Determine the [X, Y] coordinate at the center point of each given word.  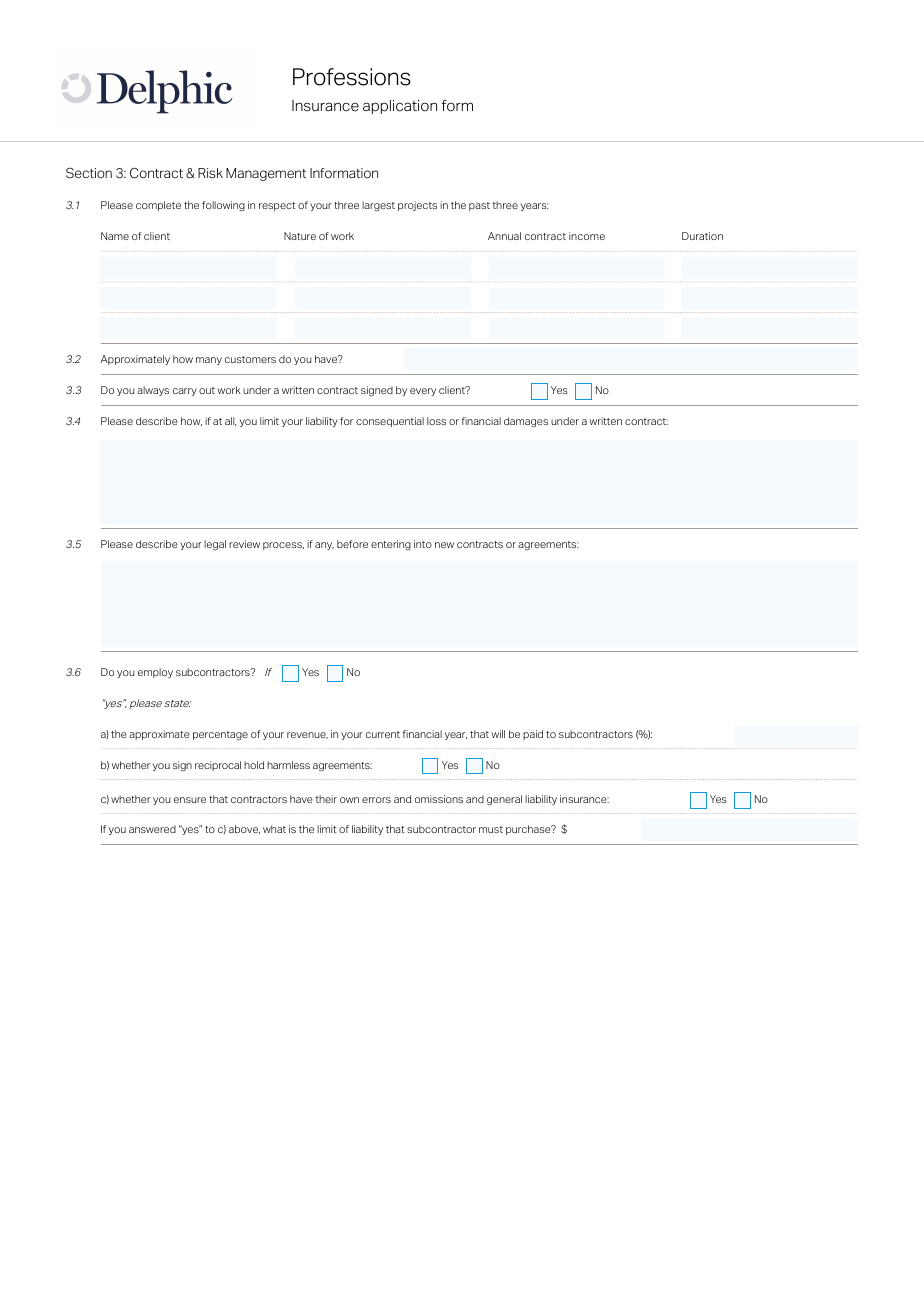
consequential [390, 422]
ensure [190, 800]
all [230, 421]
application [400, 107]
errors [376, 800]
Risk [210, 173]
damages [526, 422]
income [587, 236]
